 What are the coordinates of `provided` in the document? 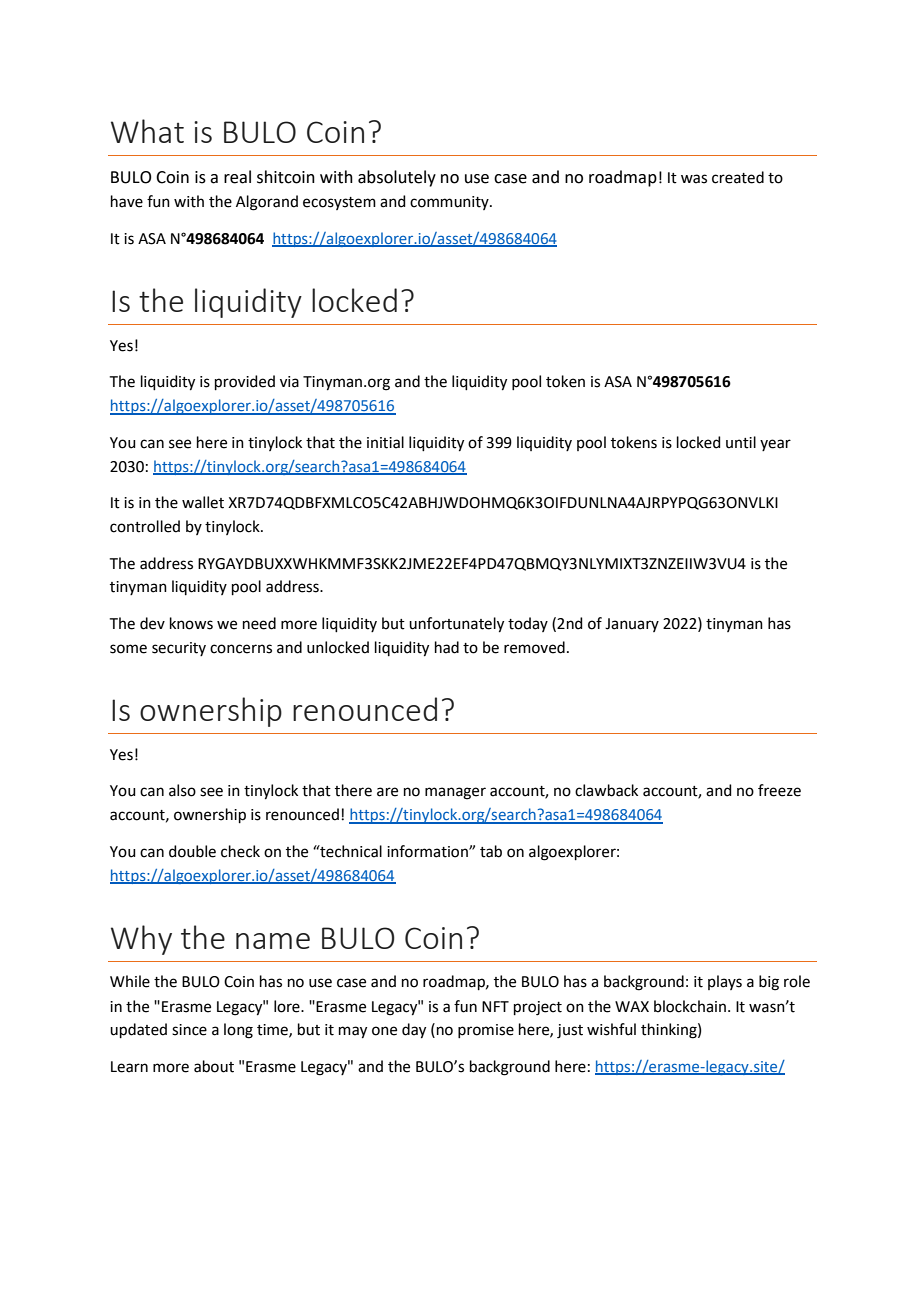 It's located at (245, 382).
